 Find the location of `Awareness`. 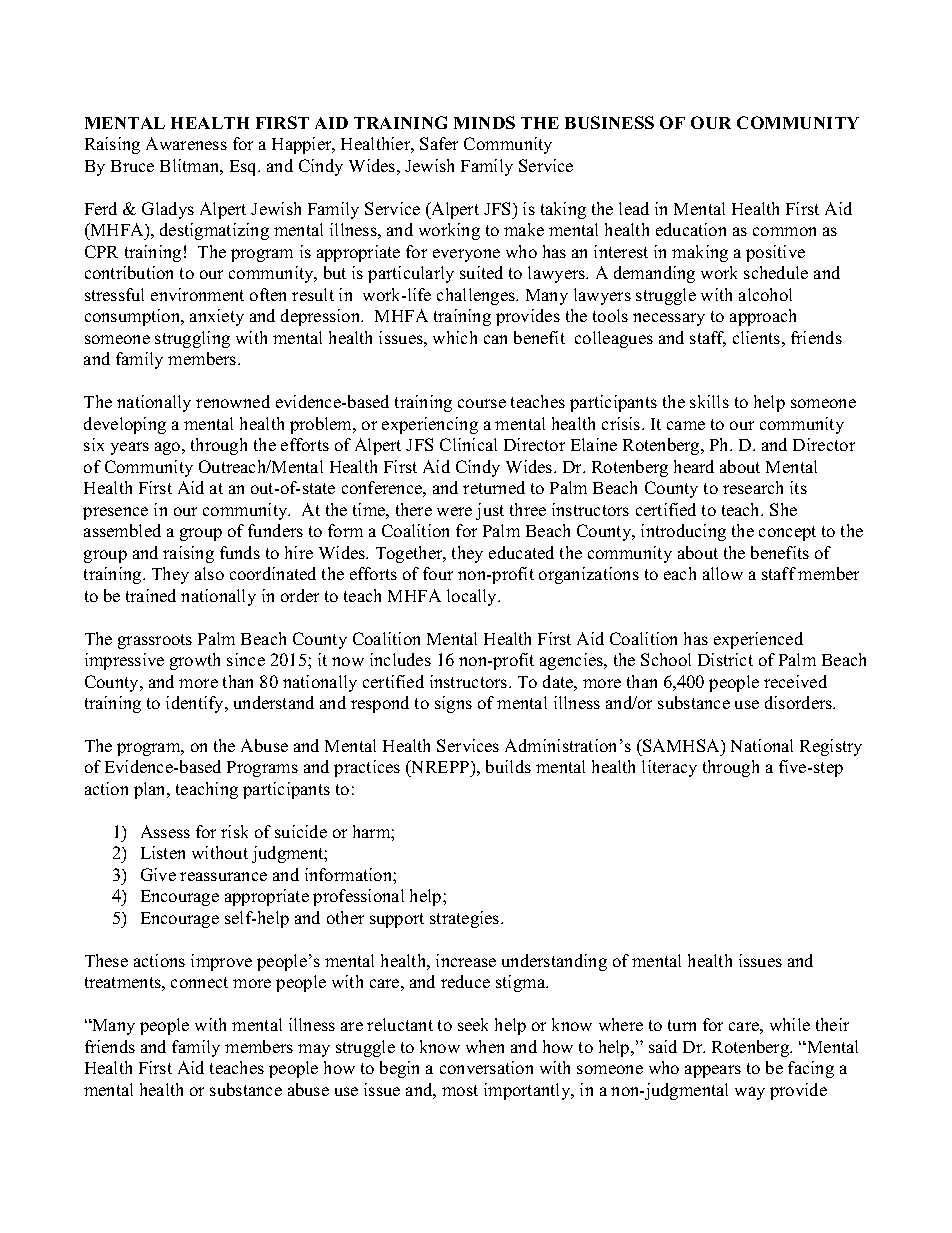

Awareness is located at coordinates (186, 143).
